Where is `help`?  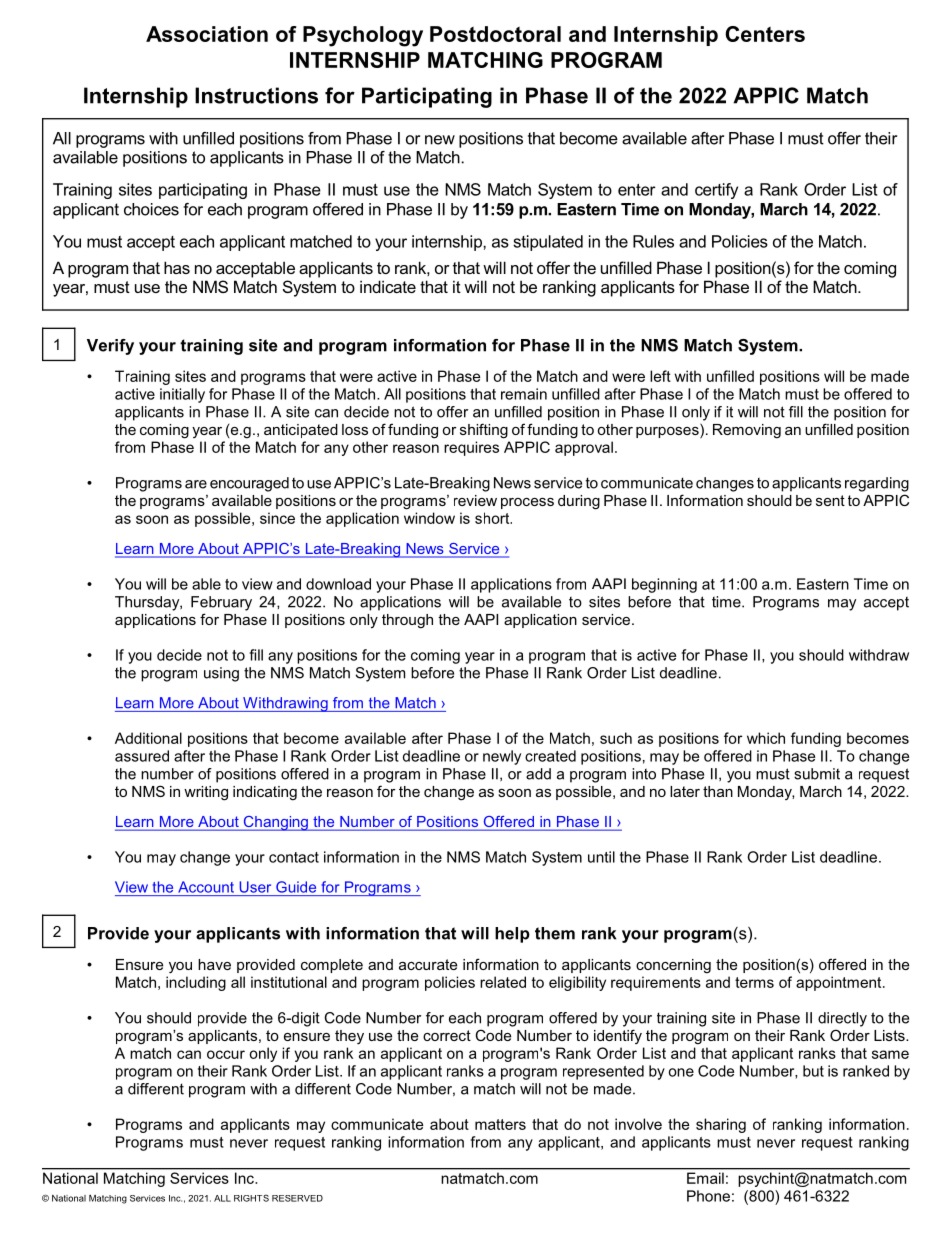
help is located at coordinates (512, 935).
